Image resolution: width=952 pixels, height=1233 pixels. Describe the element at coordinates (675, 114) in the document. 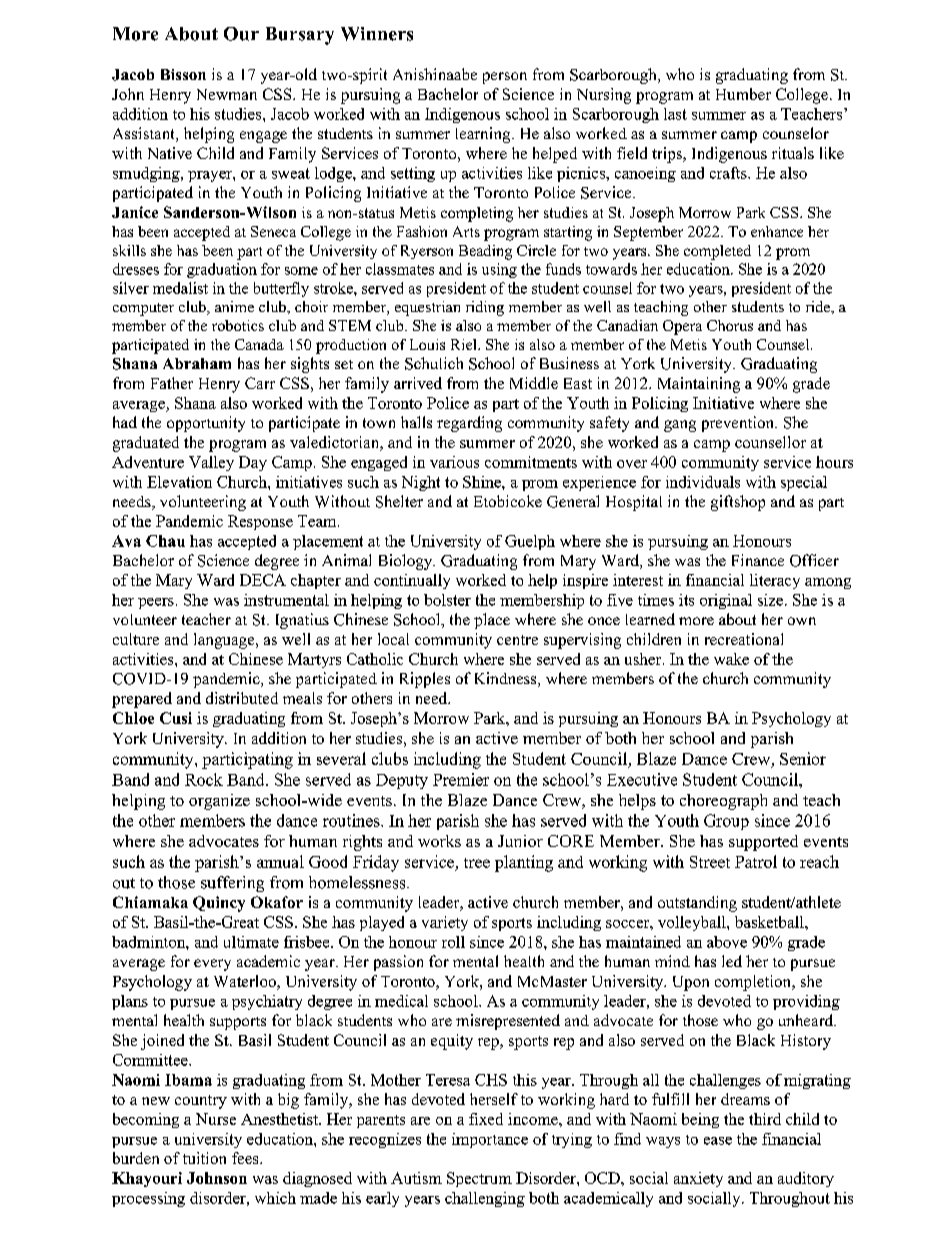

I see `last` at that location.
